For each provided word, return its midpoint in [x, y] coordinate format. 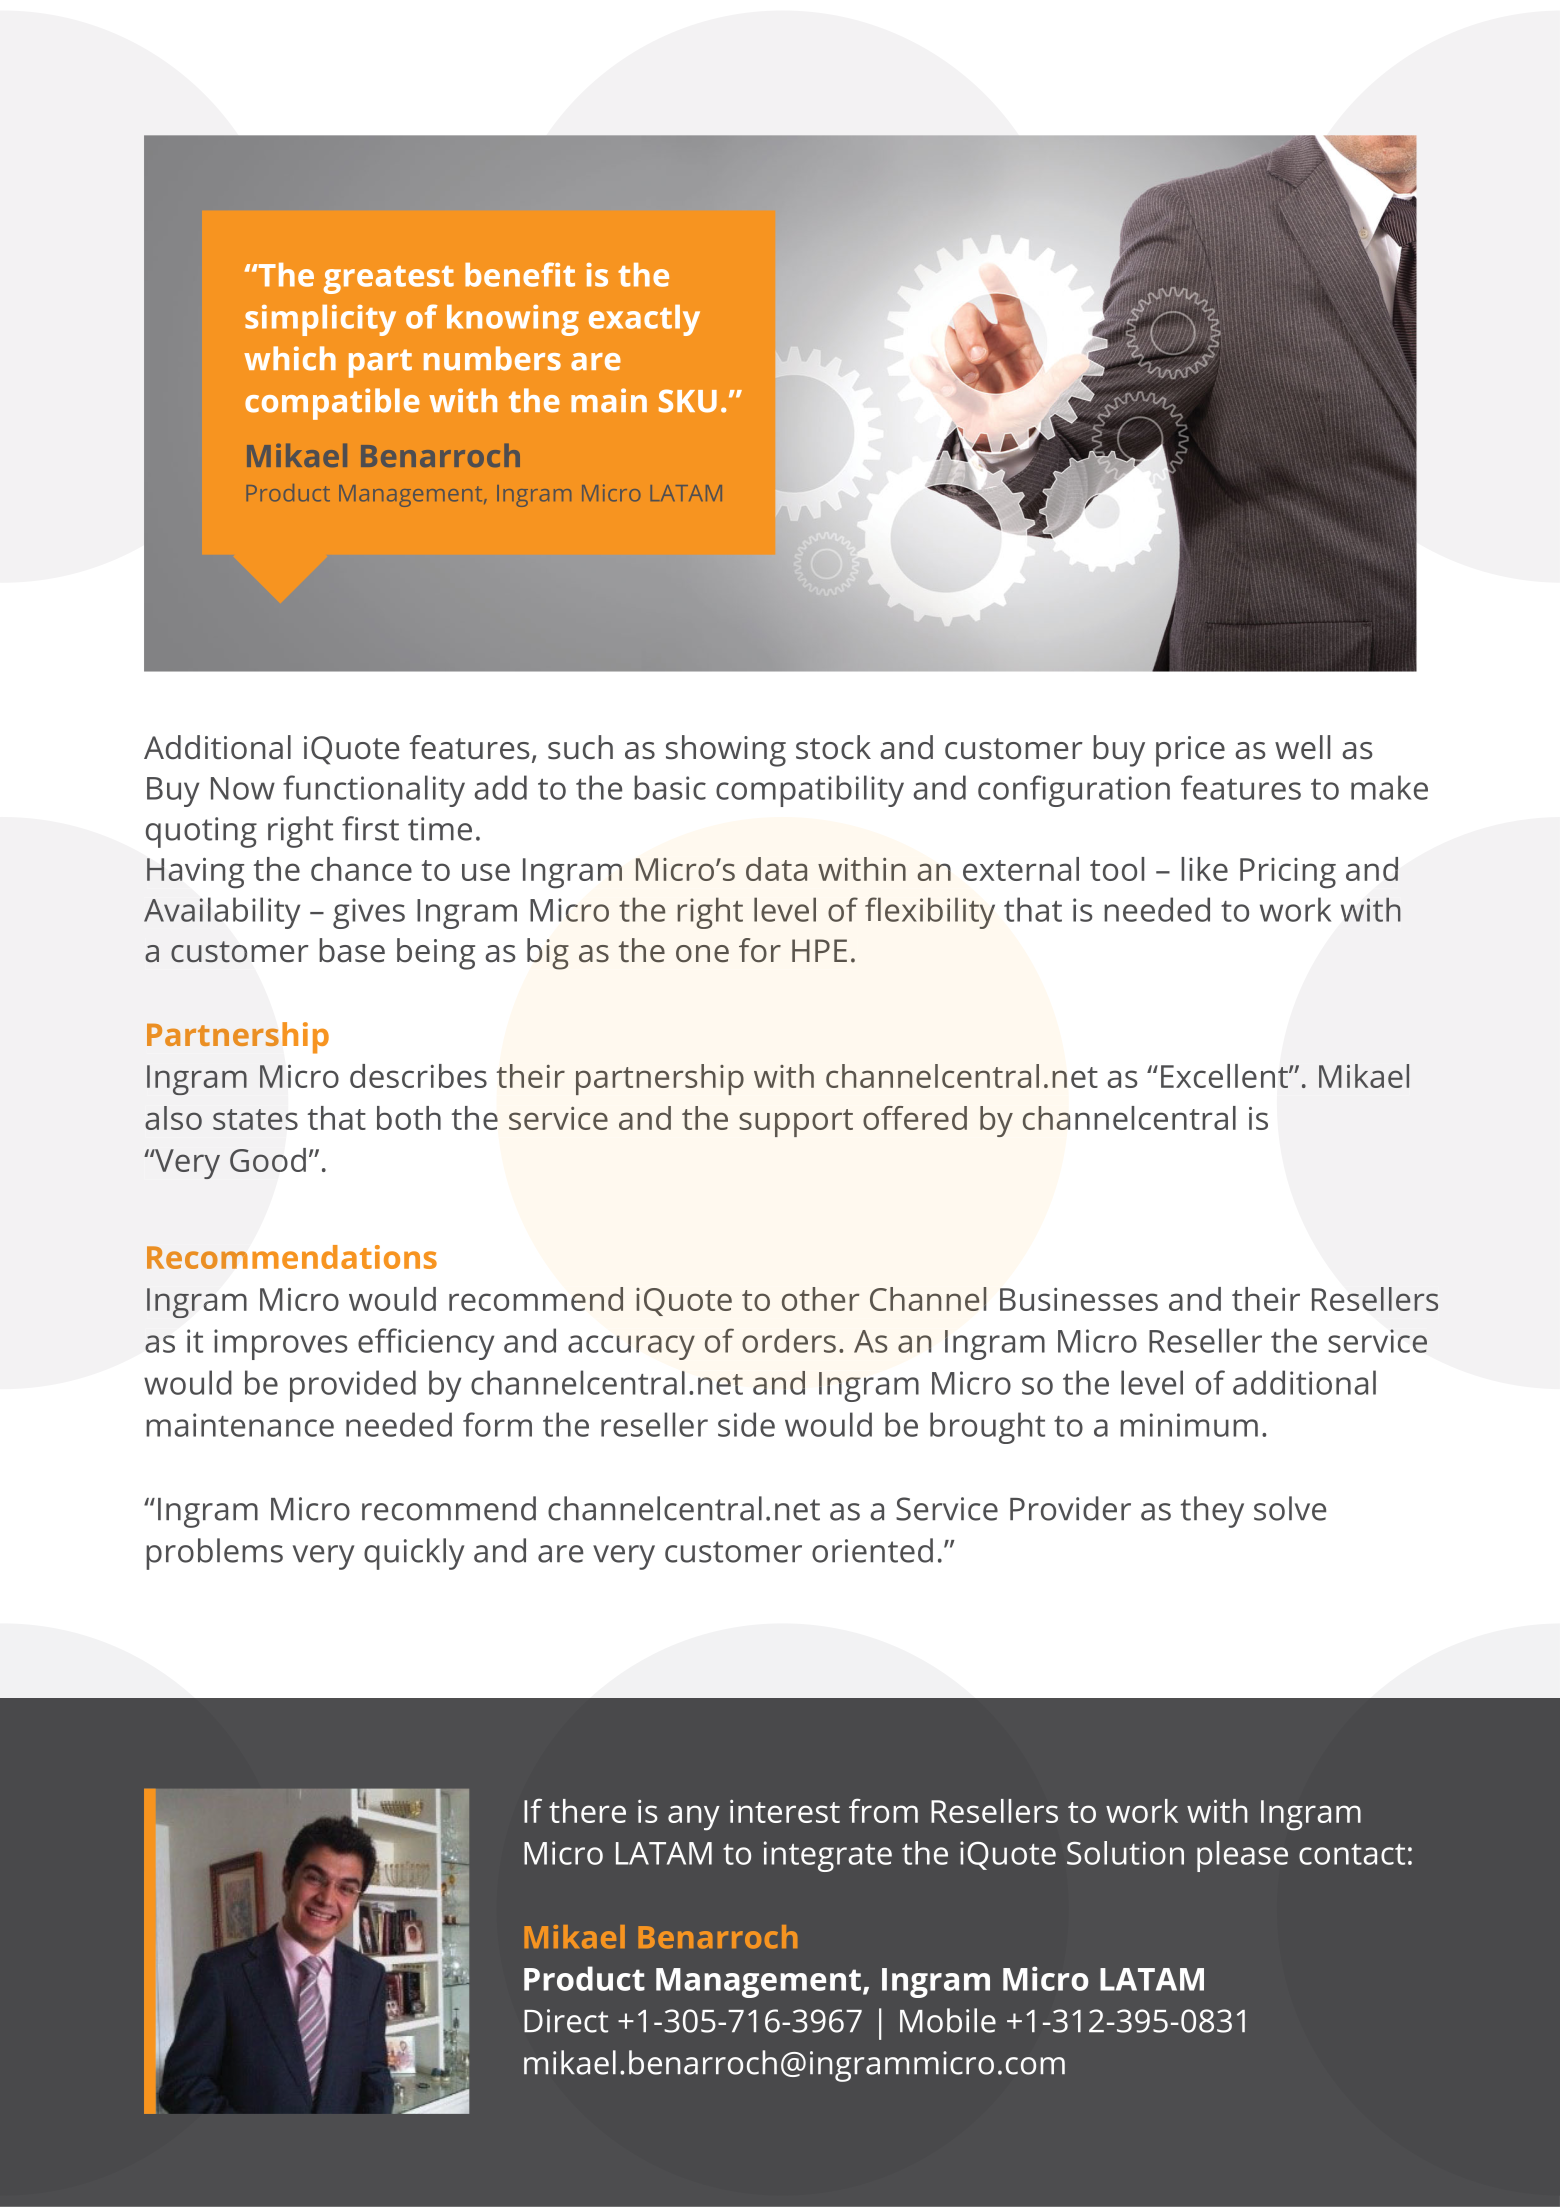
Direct [566, 2021]
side [746, 1424]
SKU [688, 401]
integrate [828, 1856]
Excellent [1225, 1076]
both [409, 1118]
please [1242, 1856]
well [1302, 747]
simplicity [320, 320]
